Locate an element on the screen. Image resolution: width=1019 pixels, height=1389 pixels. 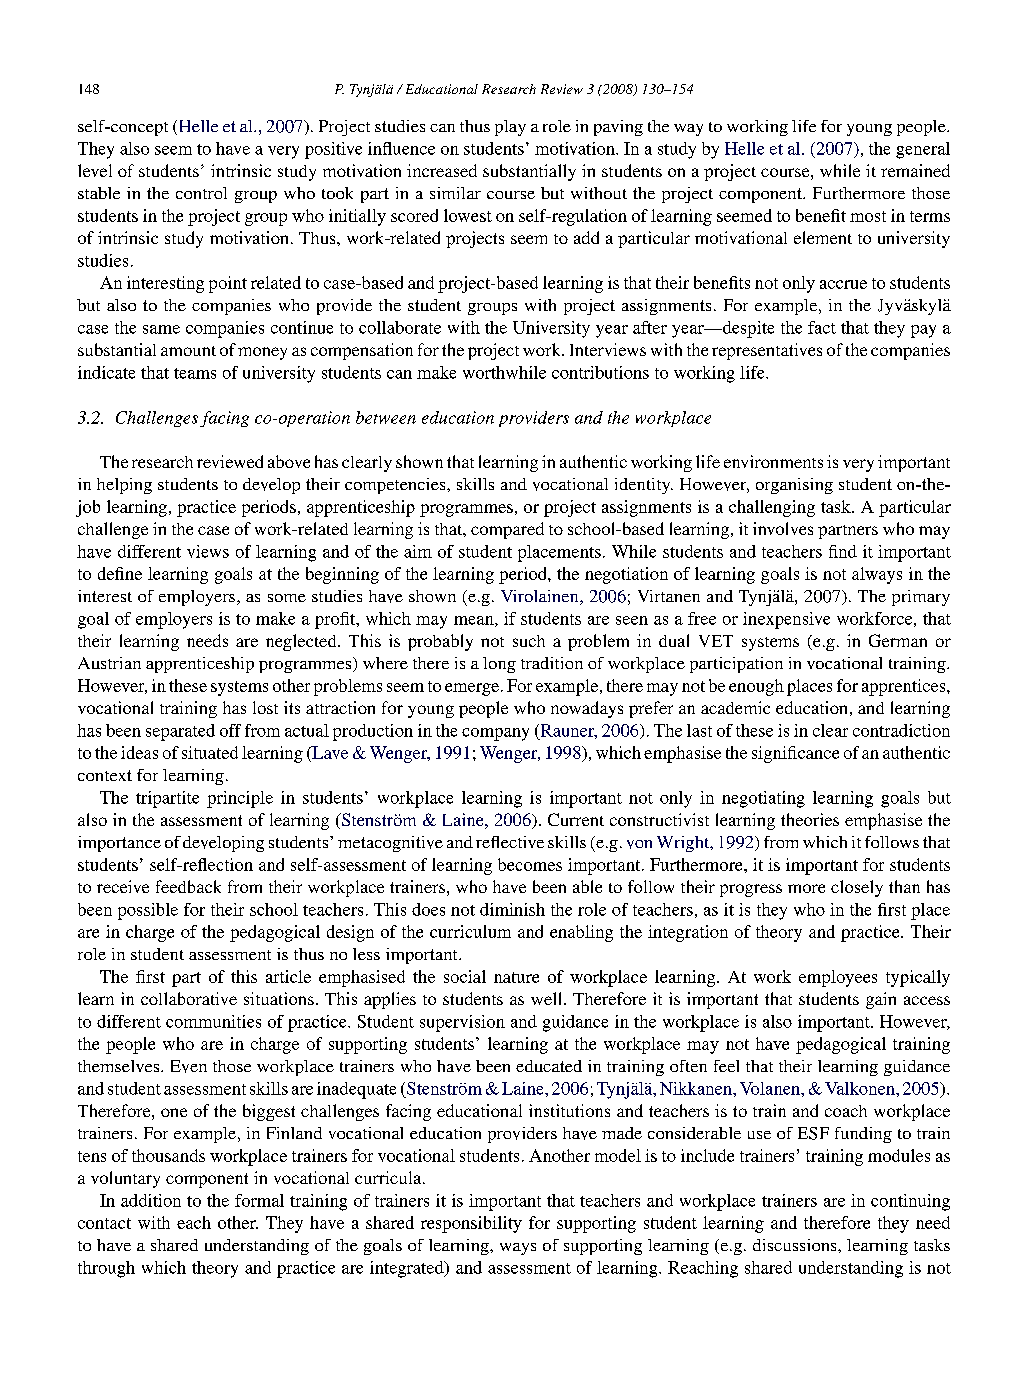
remained is located at coordinates (915, 170).
